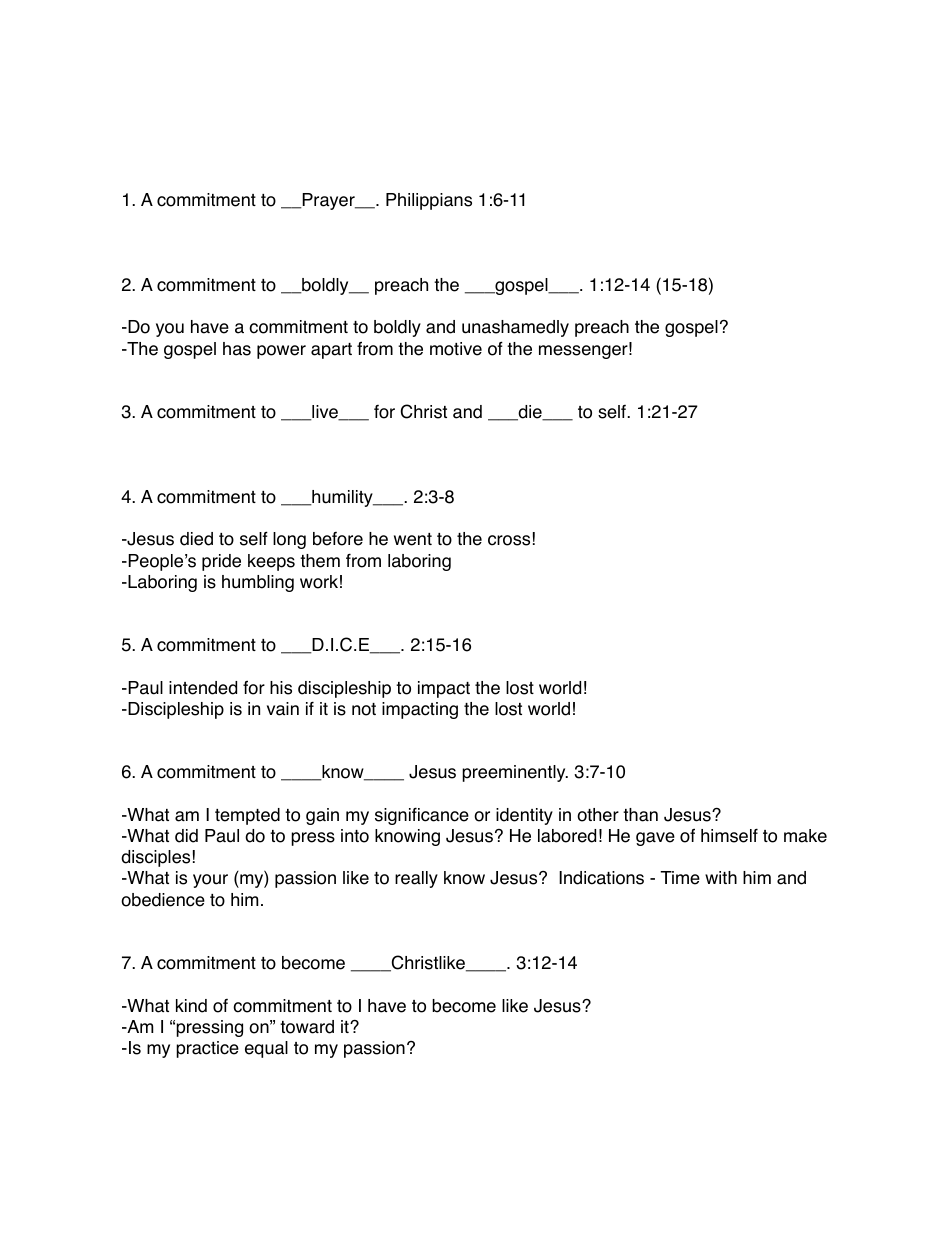 This screenshot has height=1233, width=952. Describe the element at coordinates (640, 815) in the screenshot. I see `than` at that location.
